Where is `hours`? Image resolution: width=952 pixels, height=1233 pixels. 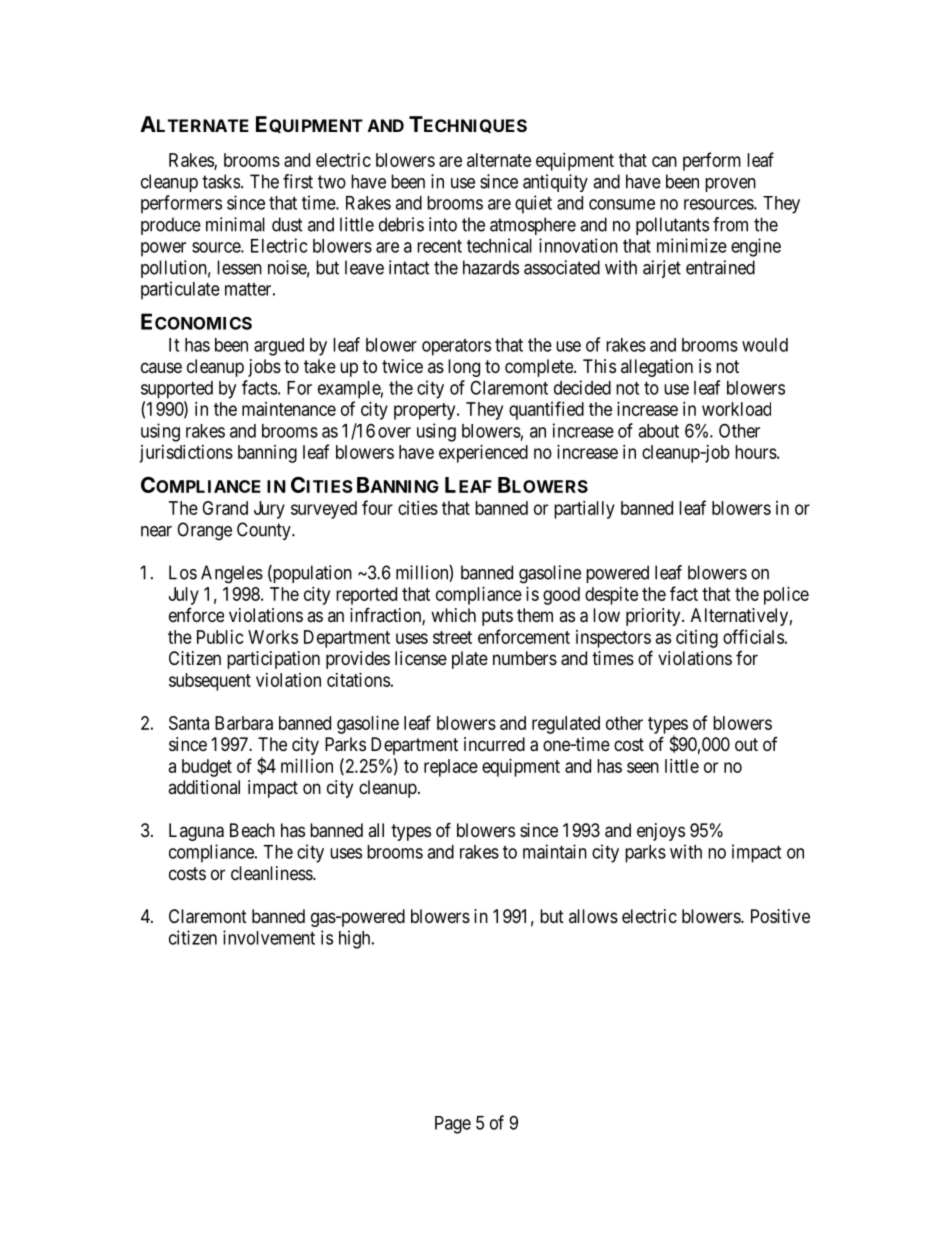
hours is located at coordinates (756, 452).
